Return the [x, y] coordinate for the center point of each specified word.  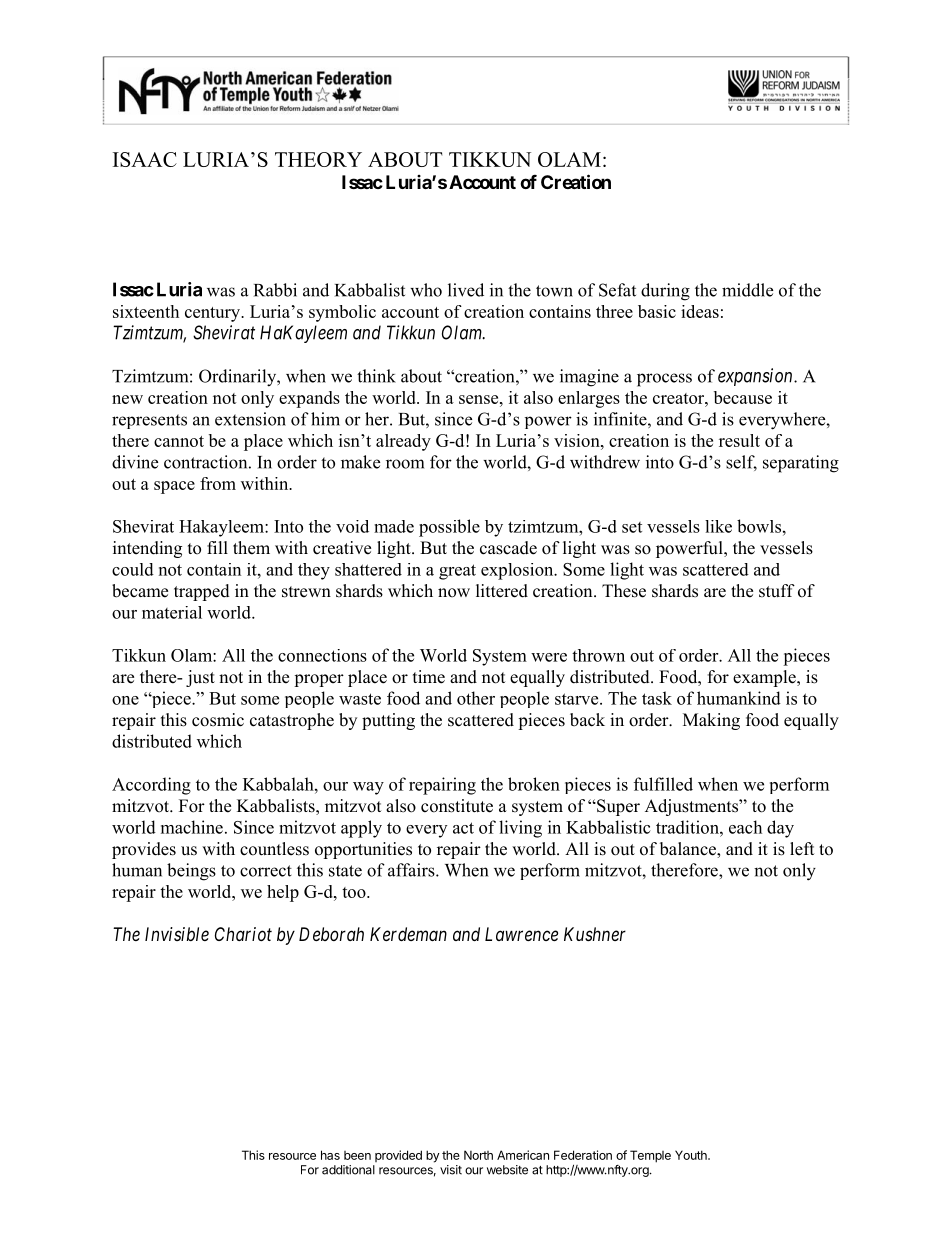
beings [191, 872]
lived [466, 290]
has [330, 1155]
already [403, 442]
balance [689, 850]
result [739, 440]
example [765, 678]
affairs [412, 870]
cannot [179, 441]
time [429, 677]
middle [747, 290]
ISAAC [145, 159]
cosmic [218, 720]
